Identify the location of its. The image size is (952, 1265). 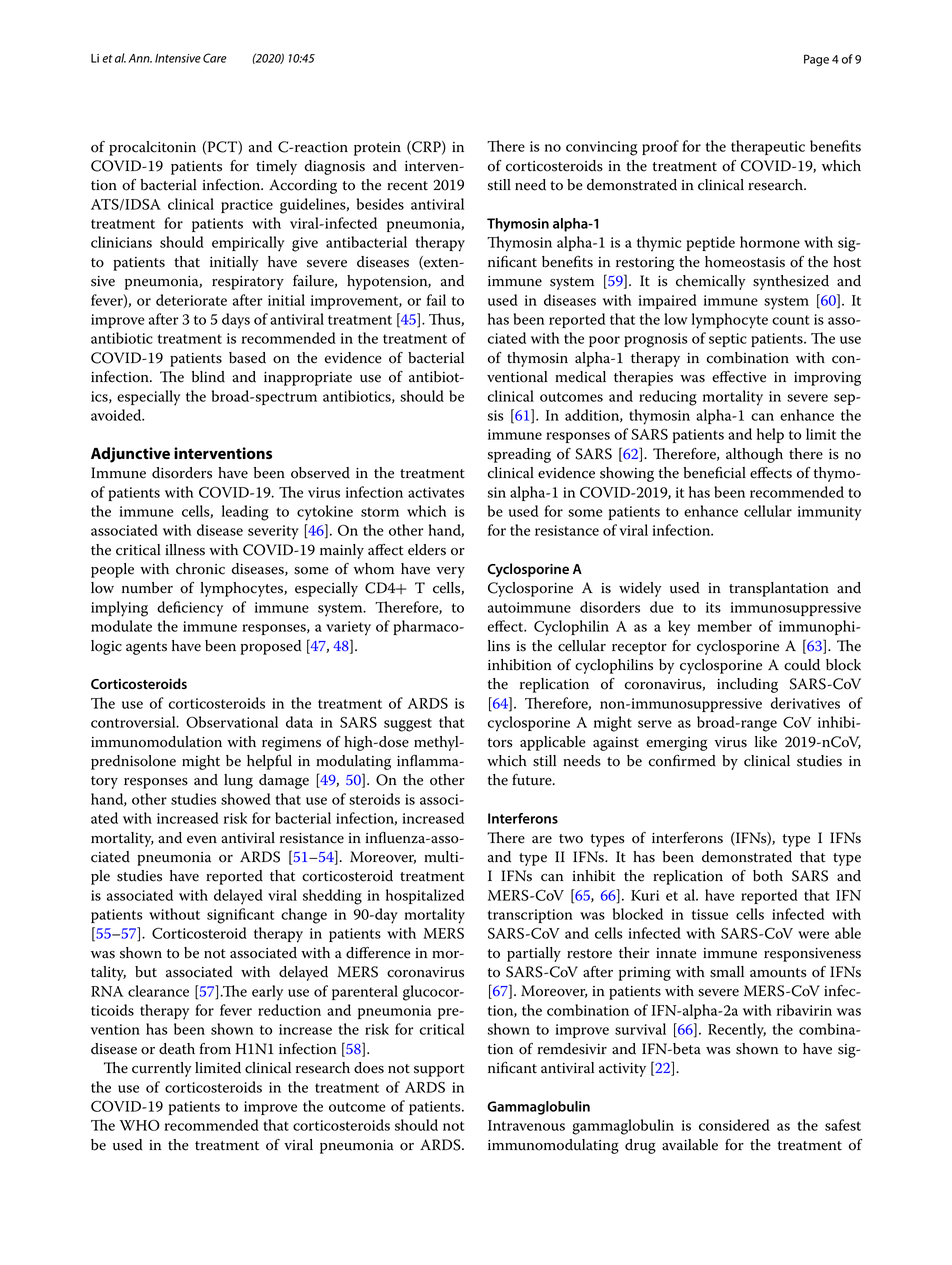
(713, 607).
